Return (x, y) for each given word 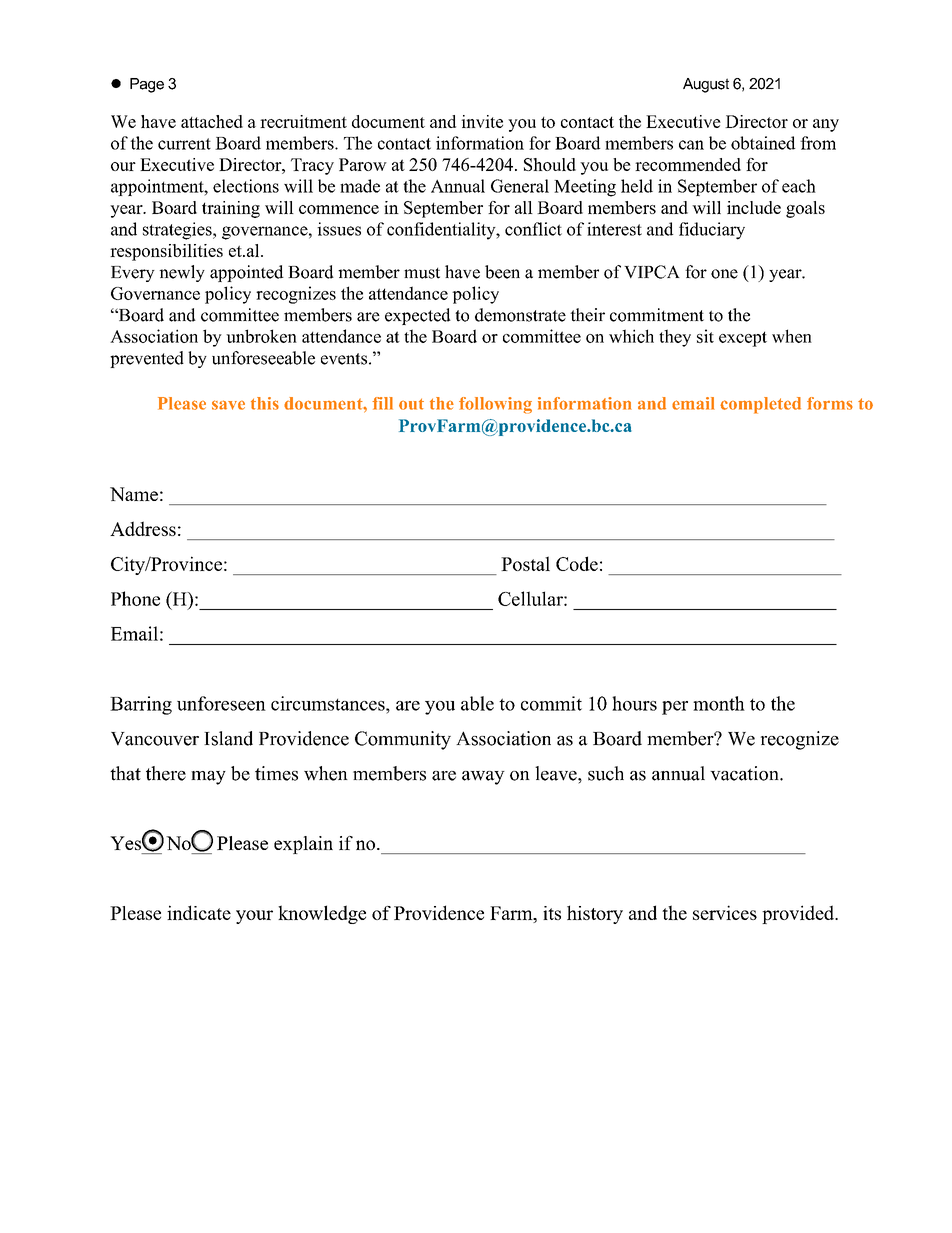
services (725, 912)
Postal (525, 563)
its (552, 913)
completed (760, 405)
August (706, 85)
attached (212, 121)
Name (134, 494)
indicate (199, 912)
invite (482, 121)
